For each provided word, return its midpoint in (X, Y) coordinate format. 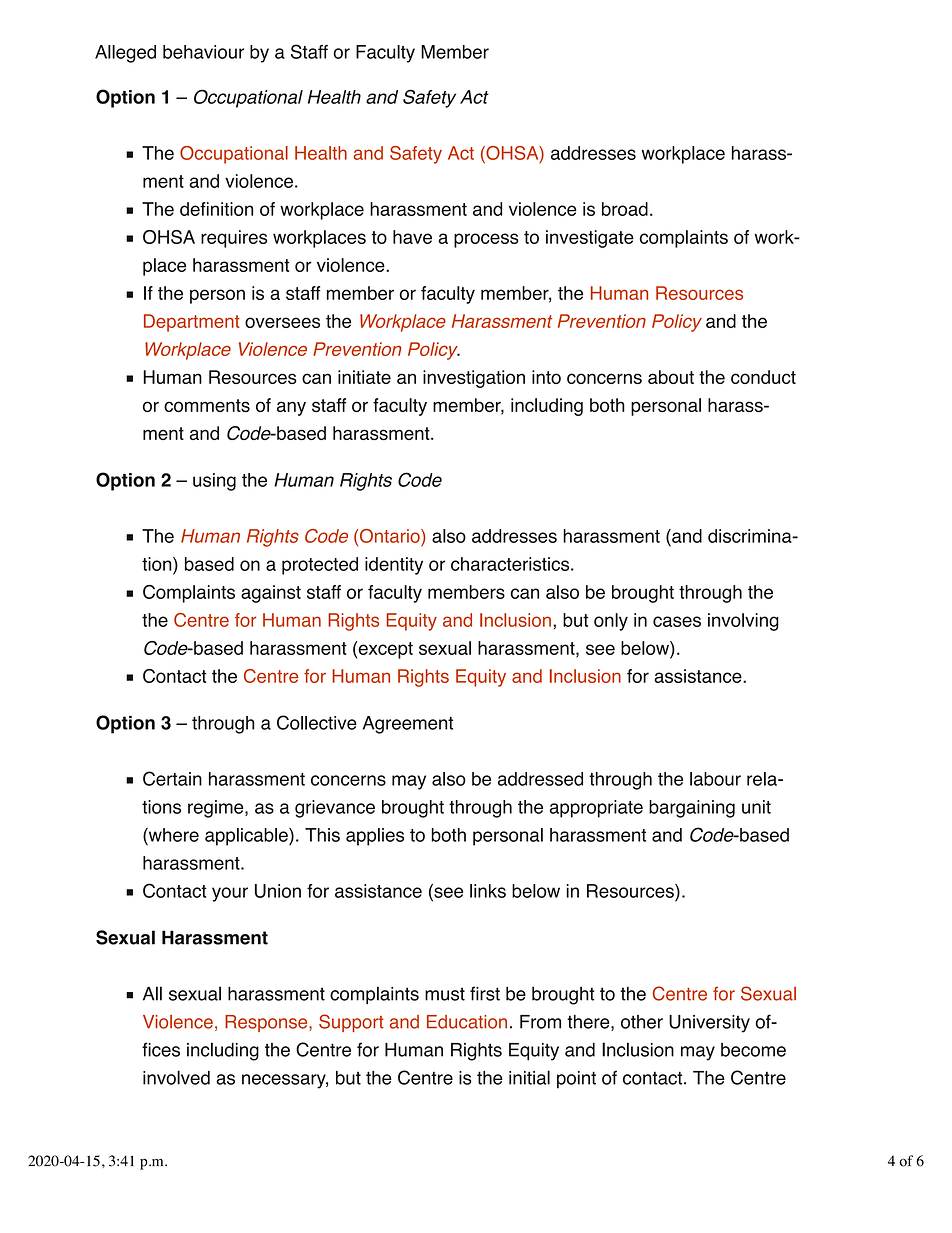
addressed (540, 779)
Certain (172, 778)
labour (715, 779)
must (445, 994)
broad (625, 209)
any (291, 408)
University (709, 1024)
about (671, 377)
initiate (364, 377)
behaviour (203, 52)
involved (176, 1077)
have (412, 237)
